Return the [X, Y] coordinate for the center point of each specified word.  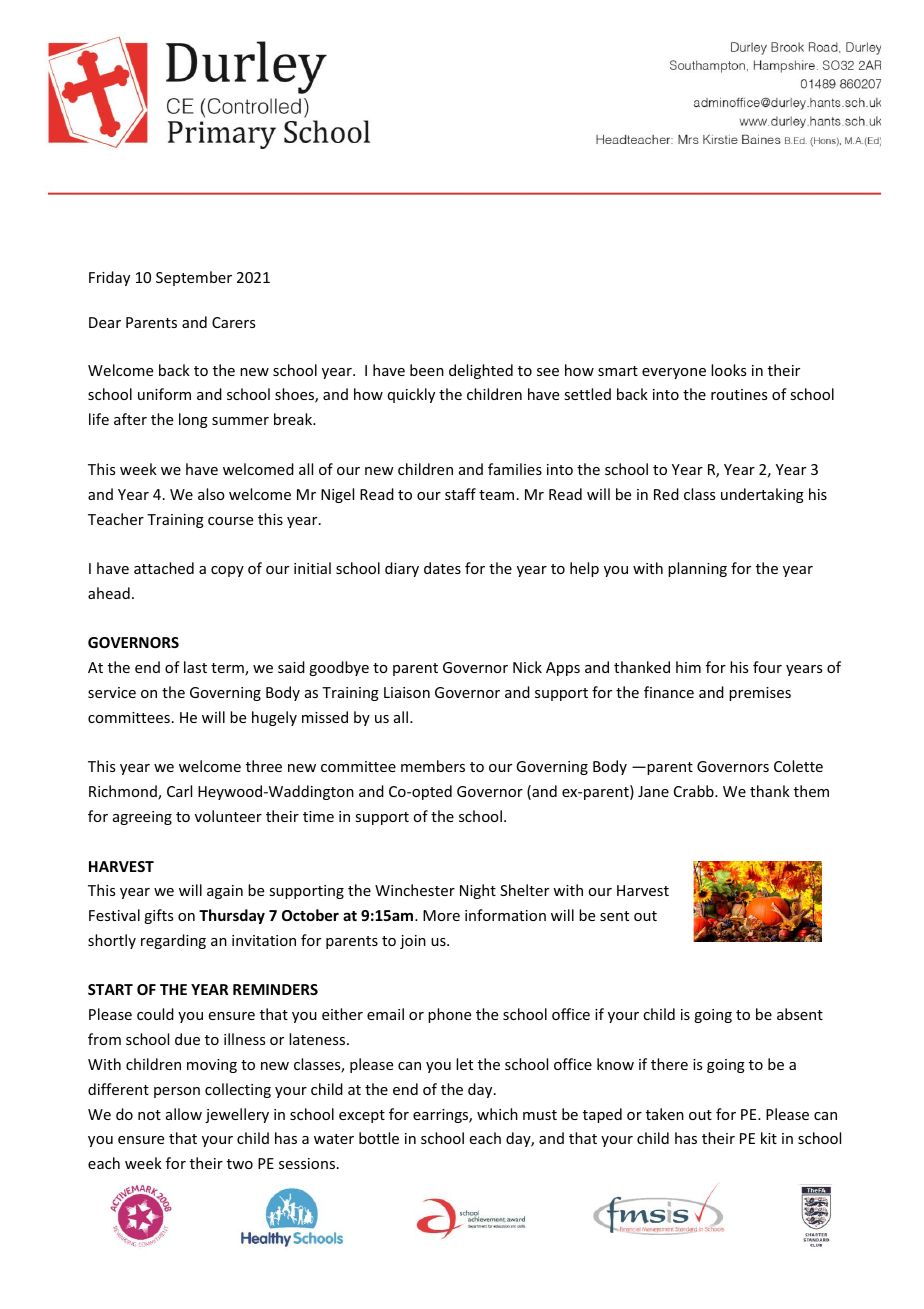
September [194, 278]
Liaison [407, 692]
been [427, 370]
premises [760, 694]
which [497, 1114]
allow [184, 1114]
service [112, 692]
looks [728, 370]
